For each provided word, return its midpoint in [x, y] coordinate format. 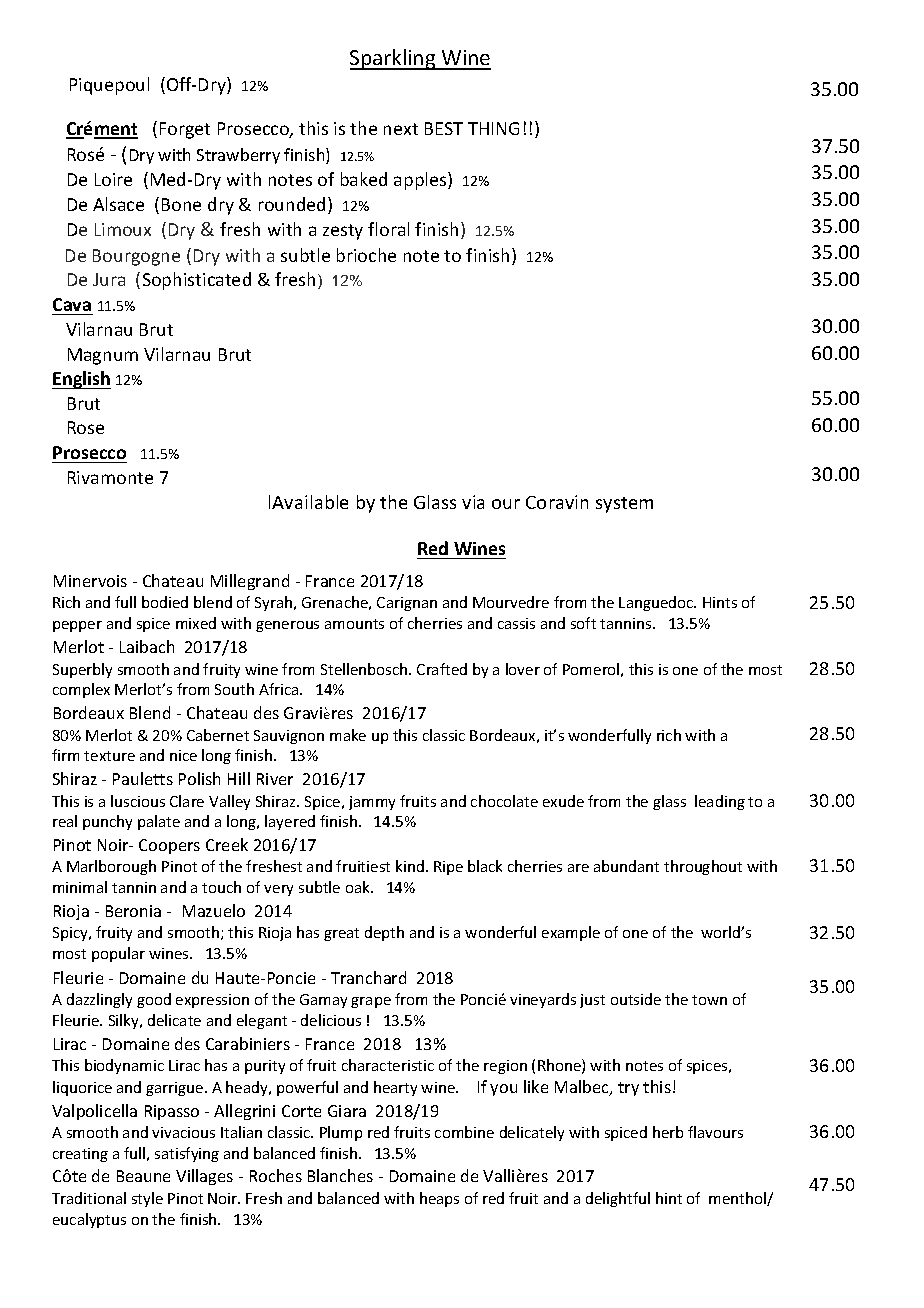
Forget [185, 130]
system [624, 505]
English [81, 380]
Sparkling [394, 59]
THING [493, 128]
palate [159, 822]
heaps [439, 1199]
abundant [626, 866]
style [147, 1199]
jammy [372, 803]
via [473, 502]
